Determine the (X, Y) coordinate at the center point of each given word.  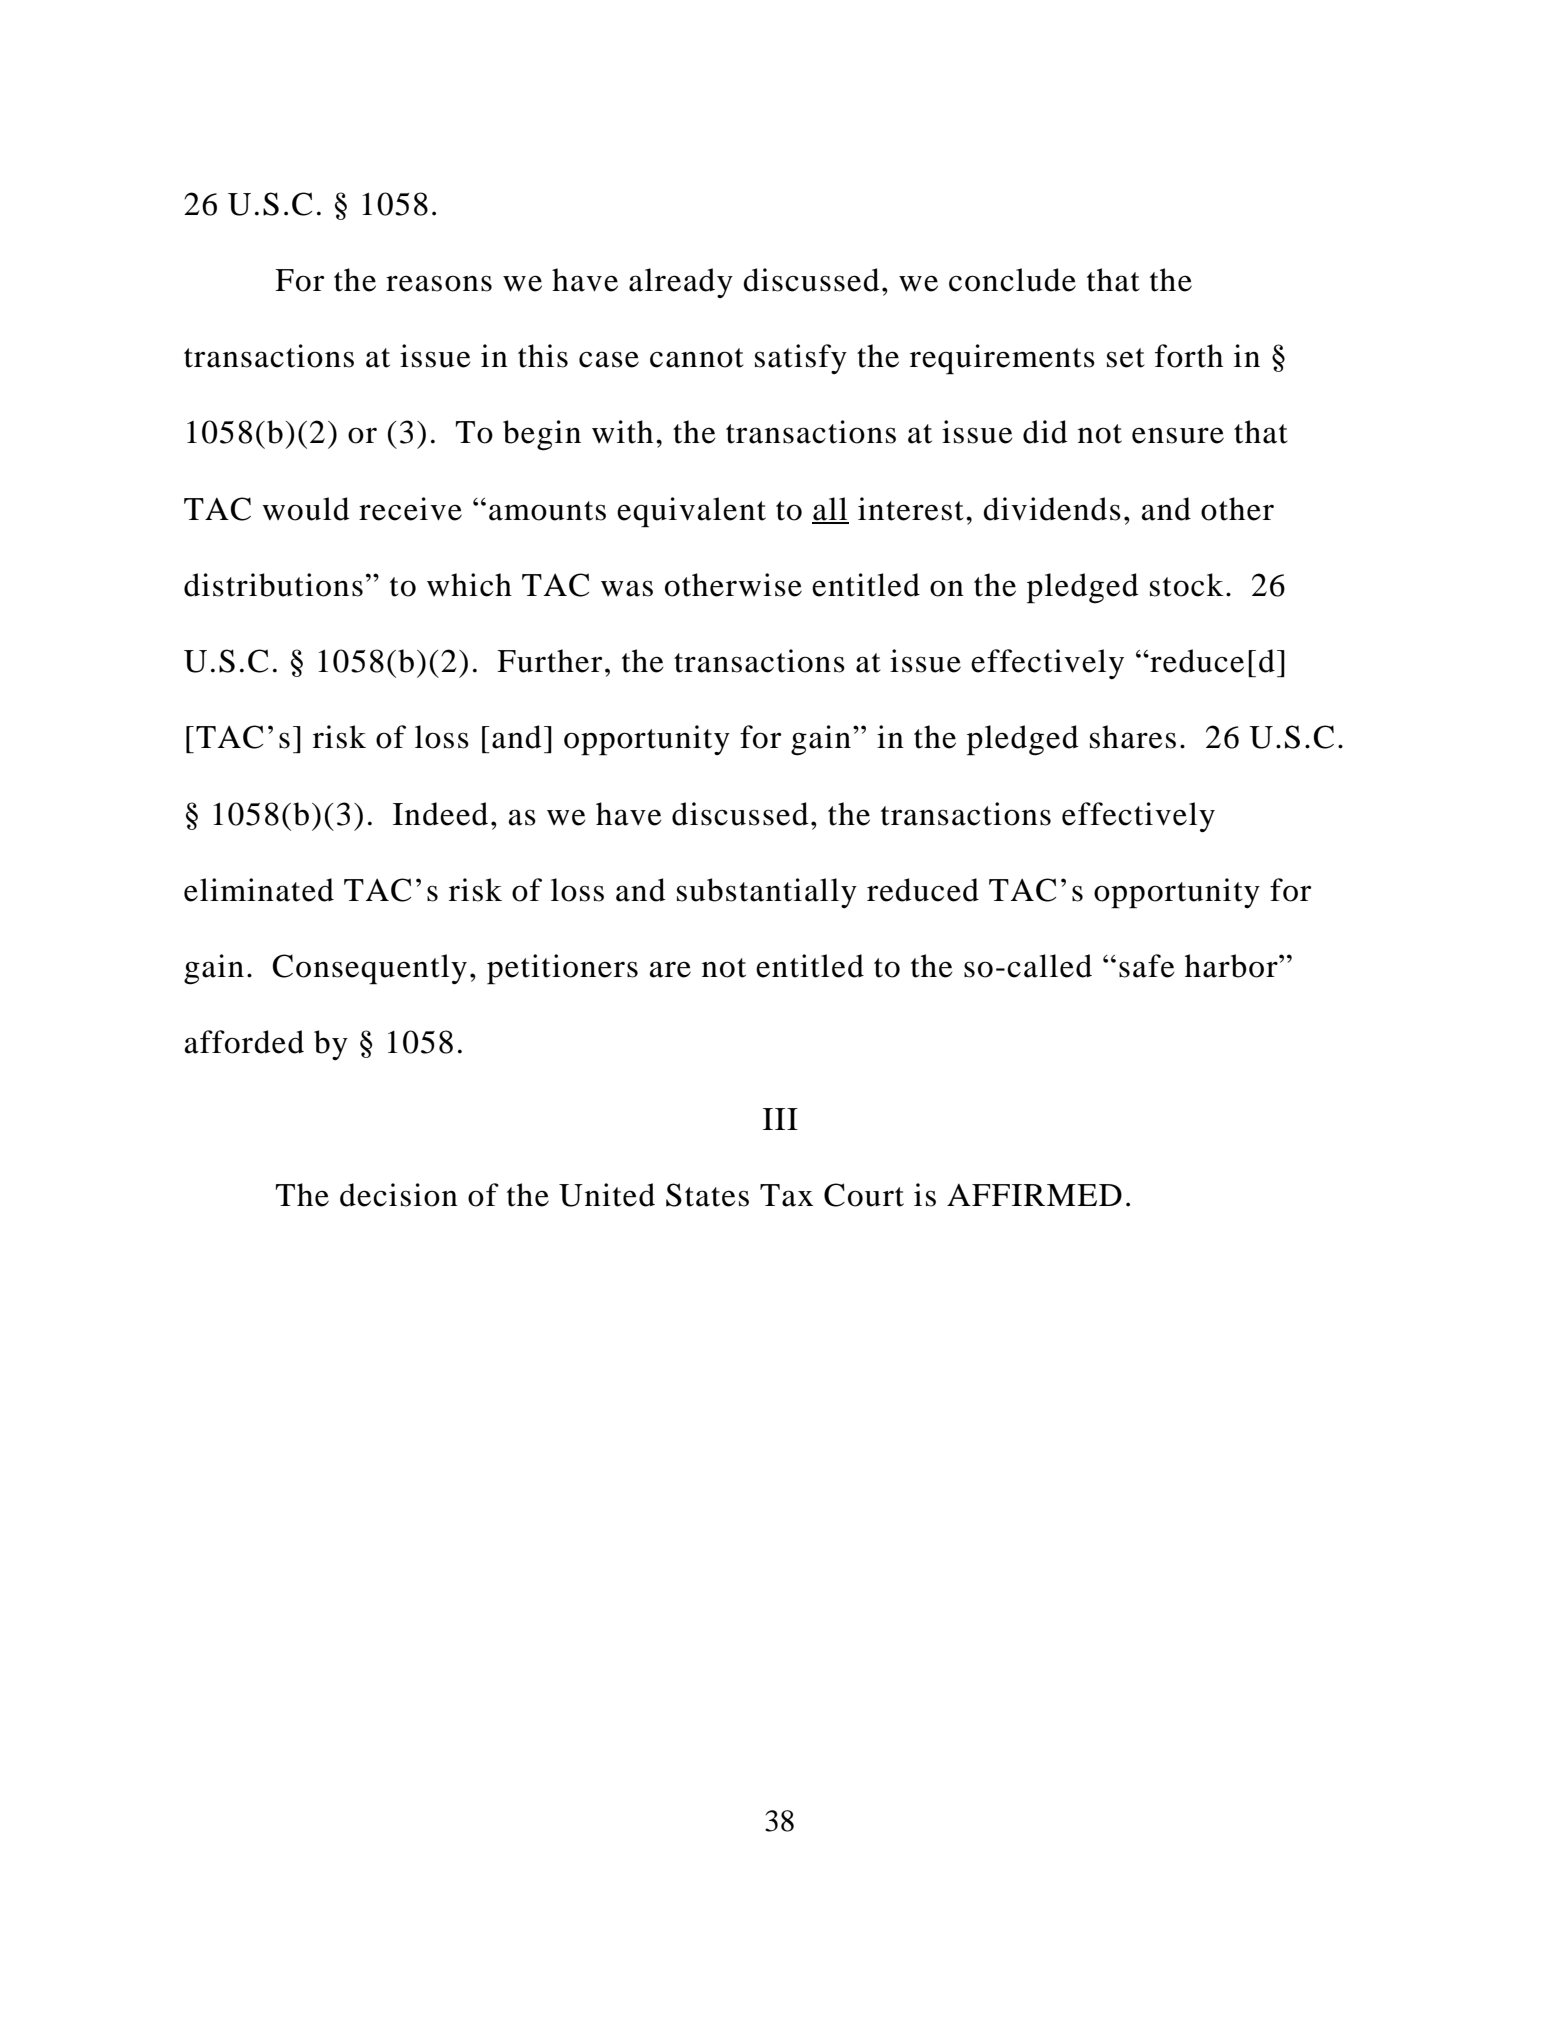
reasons (439, 283)
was (627, 588)
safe (1147, 966)
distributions (273, 585)
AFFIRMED (1034, 1195)
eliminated (259, 890)
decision (399, 1195)
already (681, 283)
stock (1187, 585)
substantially (767, 893)
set (1126, 358)
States (707, 1195)
